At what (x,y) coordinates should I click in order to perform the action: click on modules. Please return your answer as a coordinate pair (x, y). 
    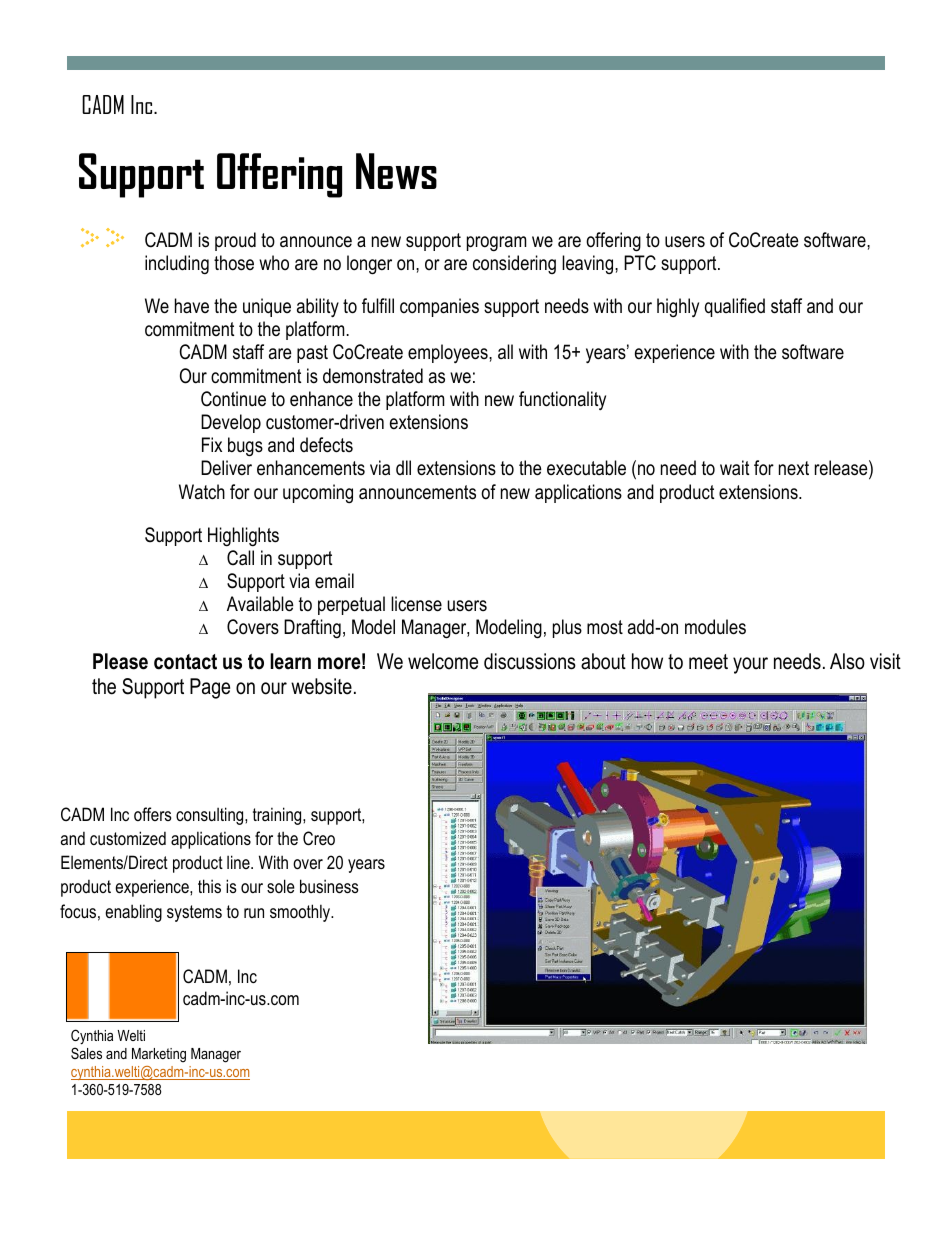
    Looking at the image, I should click on (715, 627).
